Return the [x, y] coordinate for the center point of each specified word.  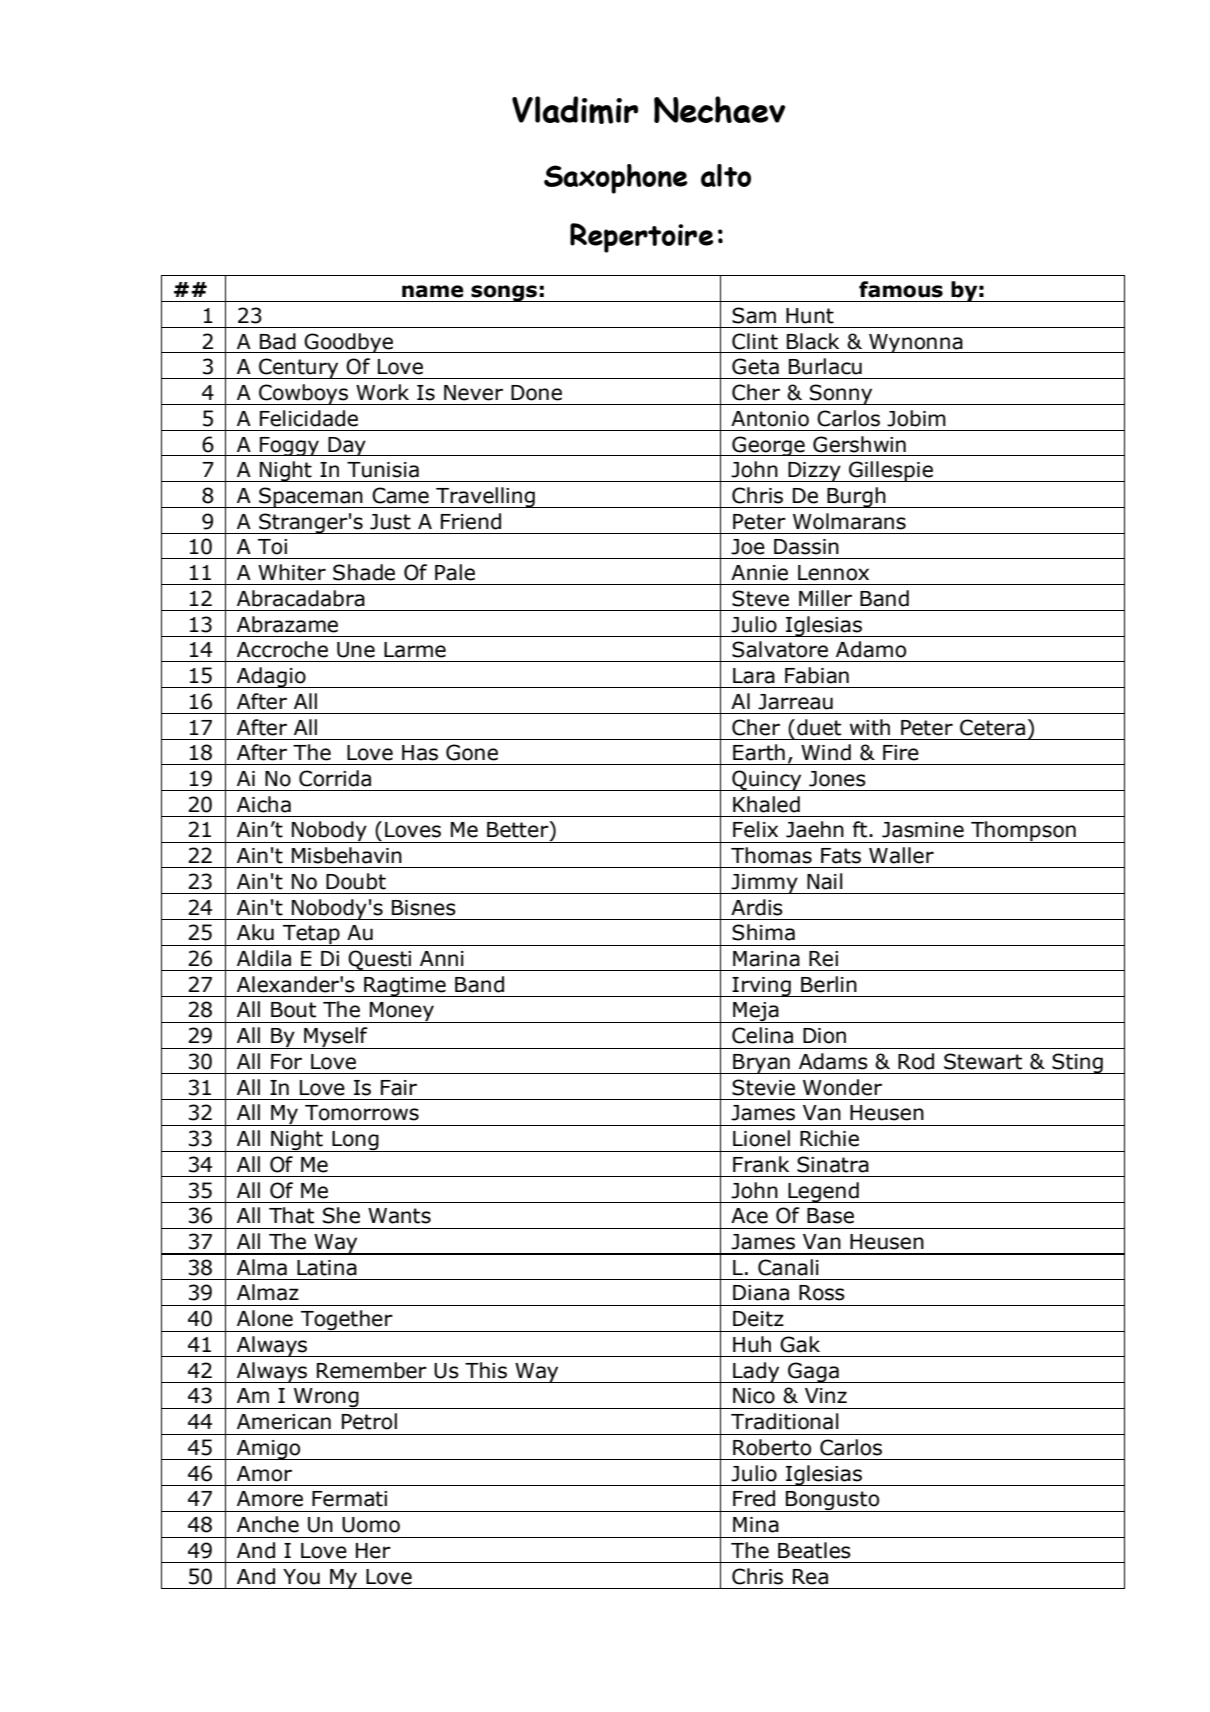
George [768, 446]
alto [726, 175]
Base [830, 1216]
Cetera [992, 727]
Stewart [983, 1061]
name [433, 291]
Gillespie [891, 471]
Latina [327, 1268]
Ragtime [405, 987]
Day [347, 446]
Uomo [371, 1525]
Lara [754, 676]
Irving [762, 987]
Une [356, 650]
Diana [761, 1293]
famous [901, 289]
